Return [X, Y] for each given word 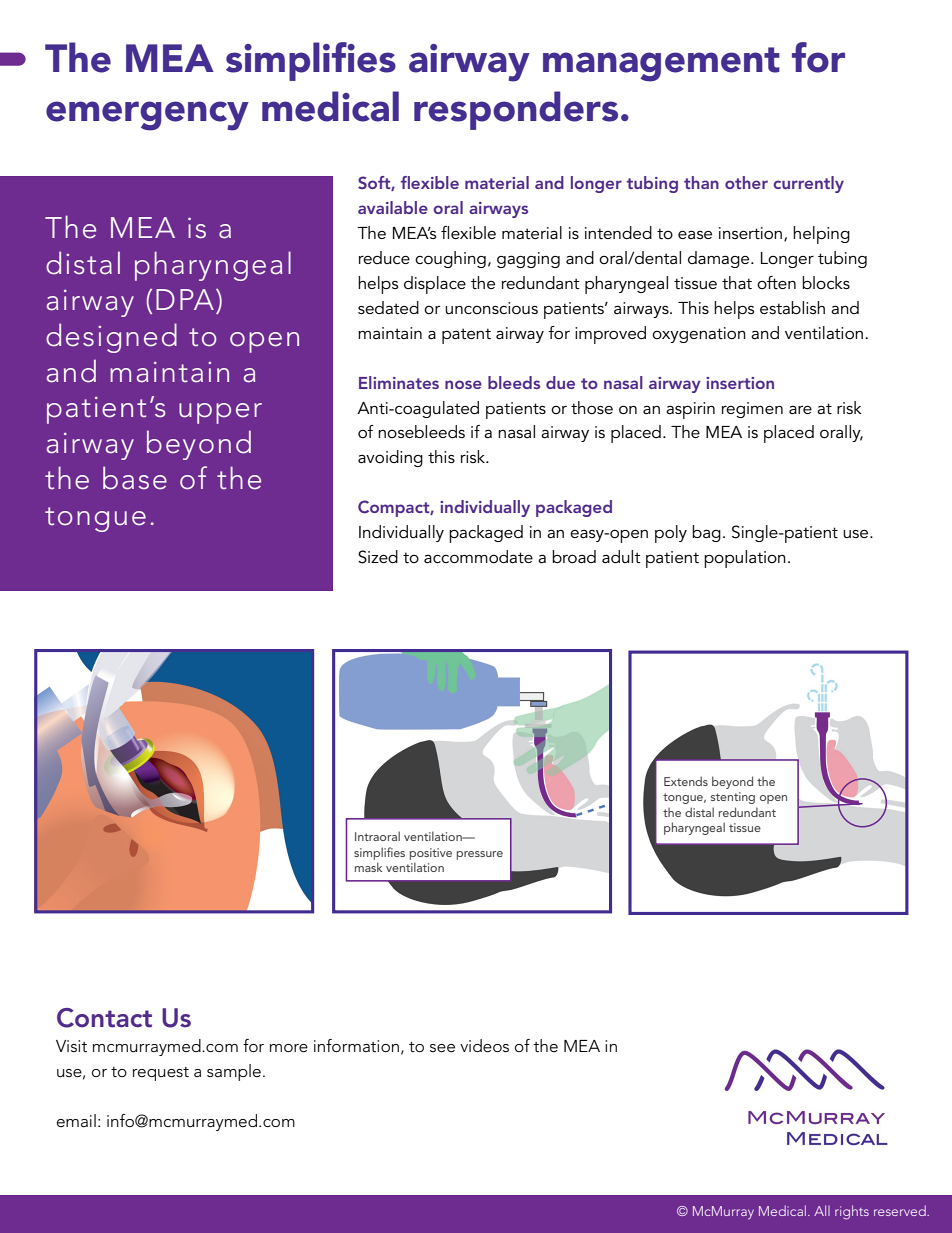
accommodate [478, 557]
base [135, 478]
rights [852, 1212]
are [800, 410]
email [76, 1120]
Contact [104, 1018]
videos [484, 1046]
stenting [733, 798]
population [745, 559]
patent [466, 336]
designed [111, 338]
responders [516, 110]
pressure [480, 855]
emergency [147, 116]
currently [808, 184]
